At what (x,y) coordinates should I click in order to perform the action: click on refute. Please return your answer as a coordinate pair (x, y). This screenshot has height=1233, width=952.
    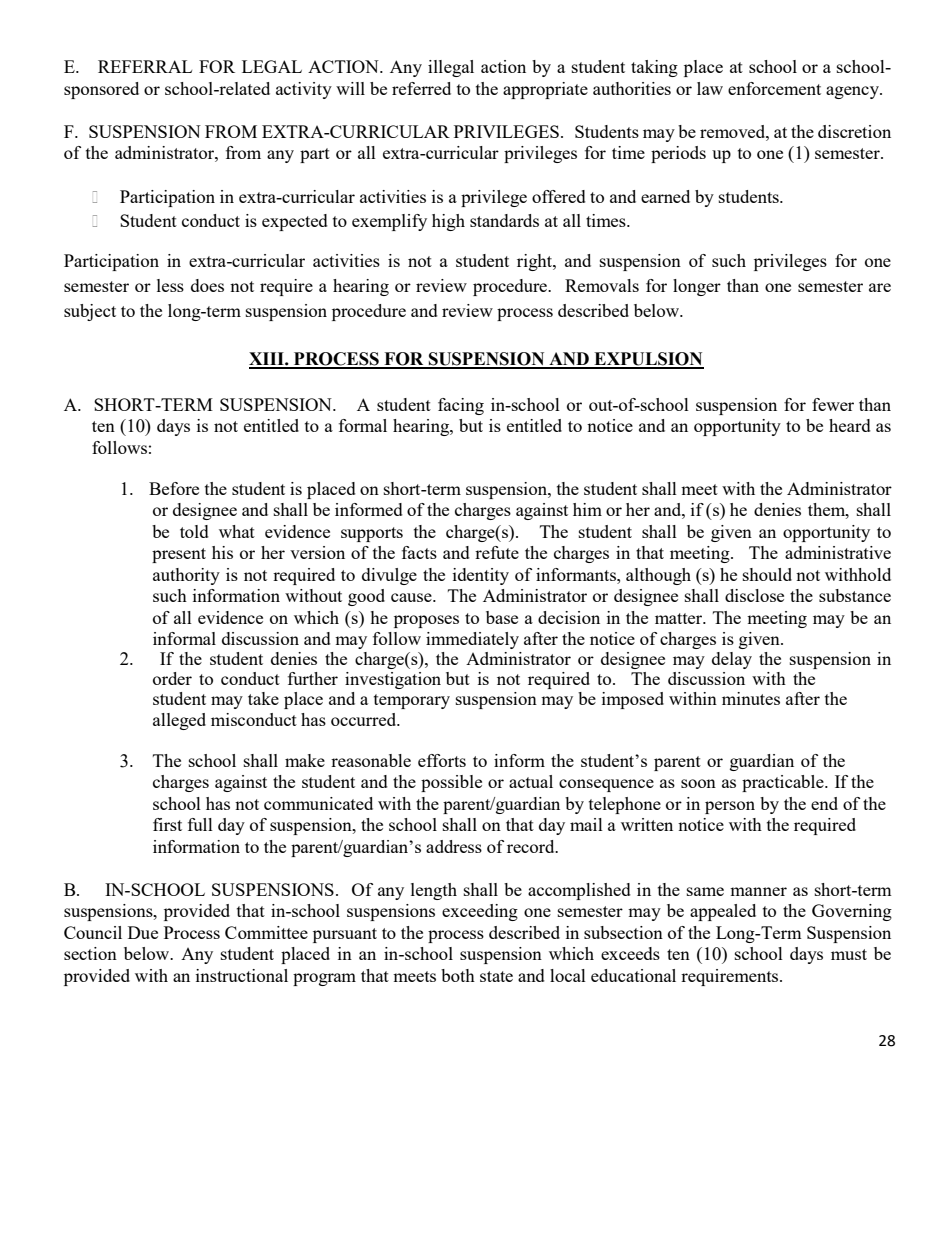
    Looking at the image, I should click on (497, 552).
